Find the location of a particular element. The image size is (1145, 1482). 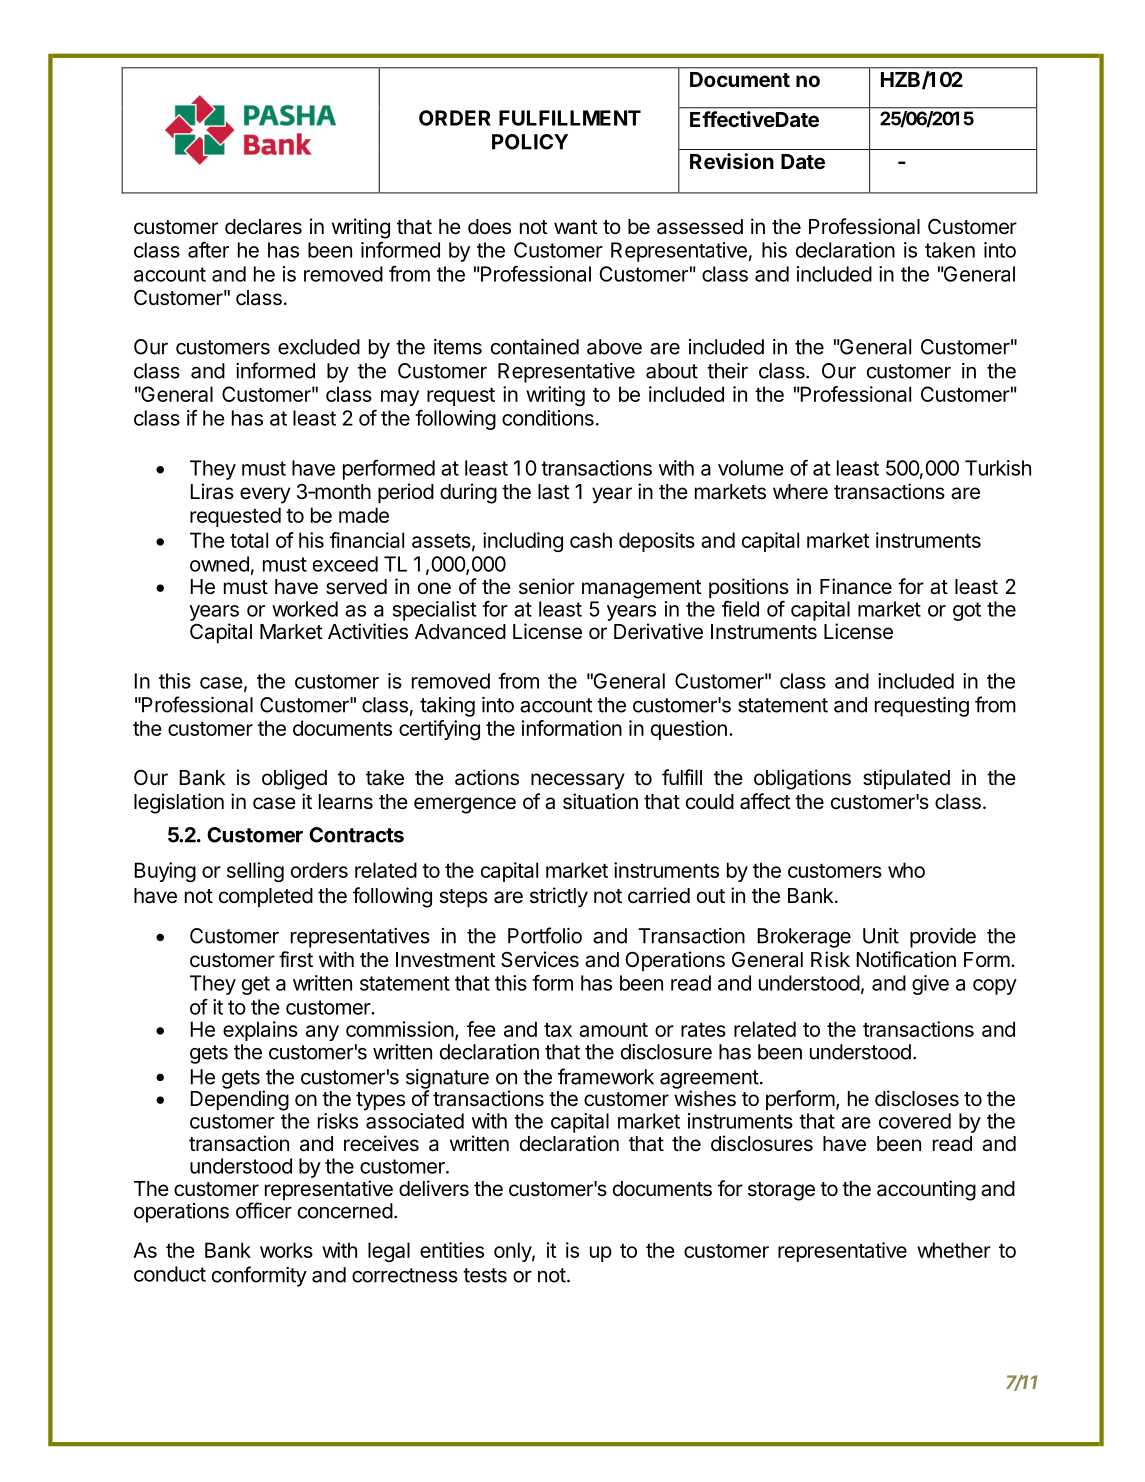

works is located at coordinates (286, 1250).
